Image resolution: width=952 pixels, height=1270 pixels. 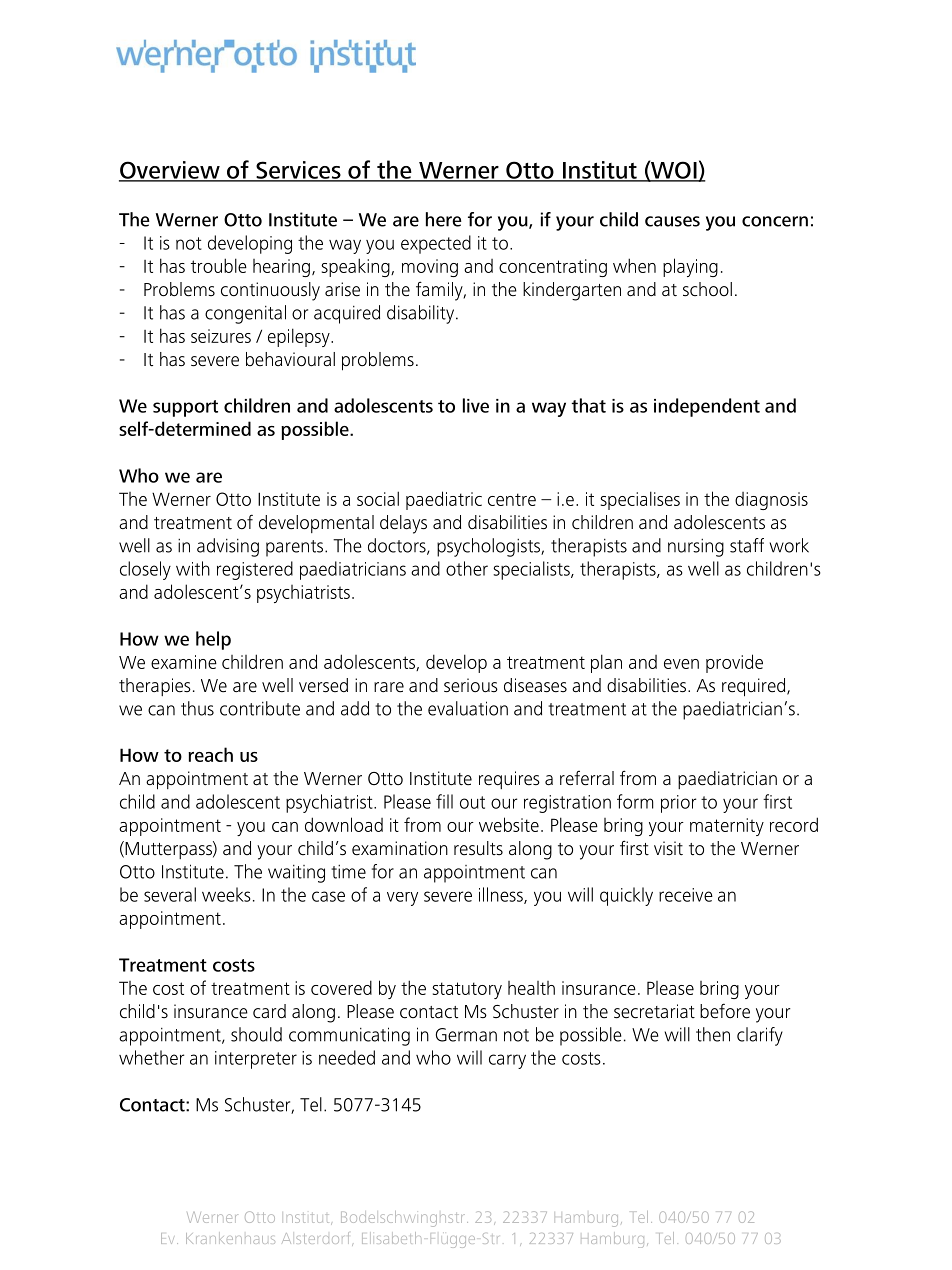 What do you see at coordinates (734, 663) in the screenshot?
I see `provide` at bounding box center [734, 663].
